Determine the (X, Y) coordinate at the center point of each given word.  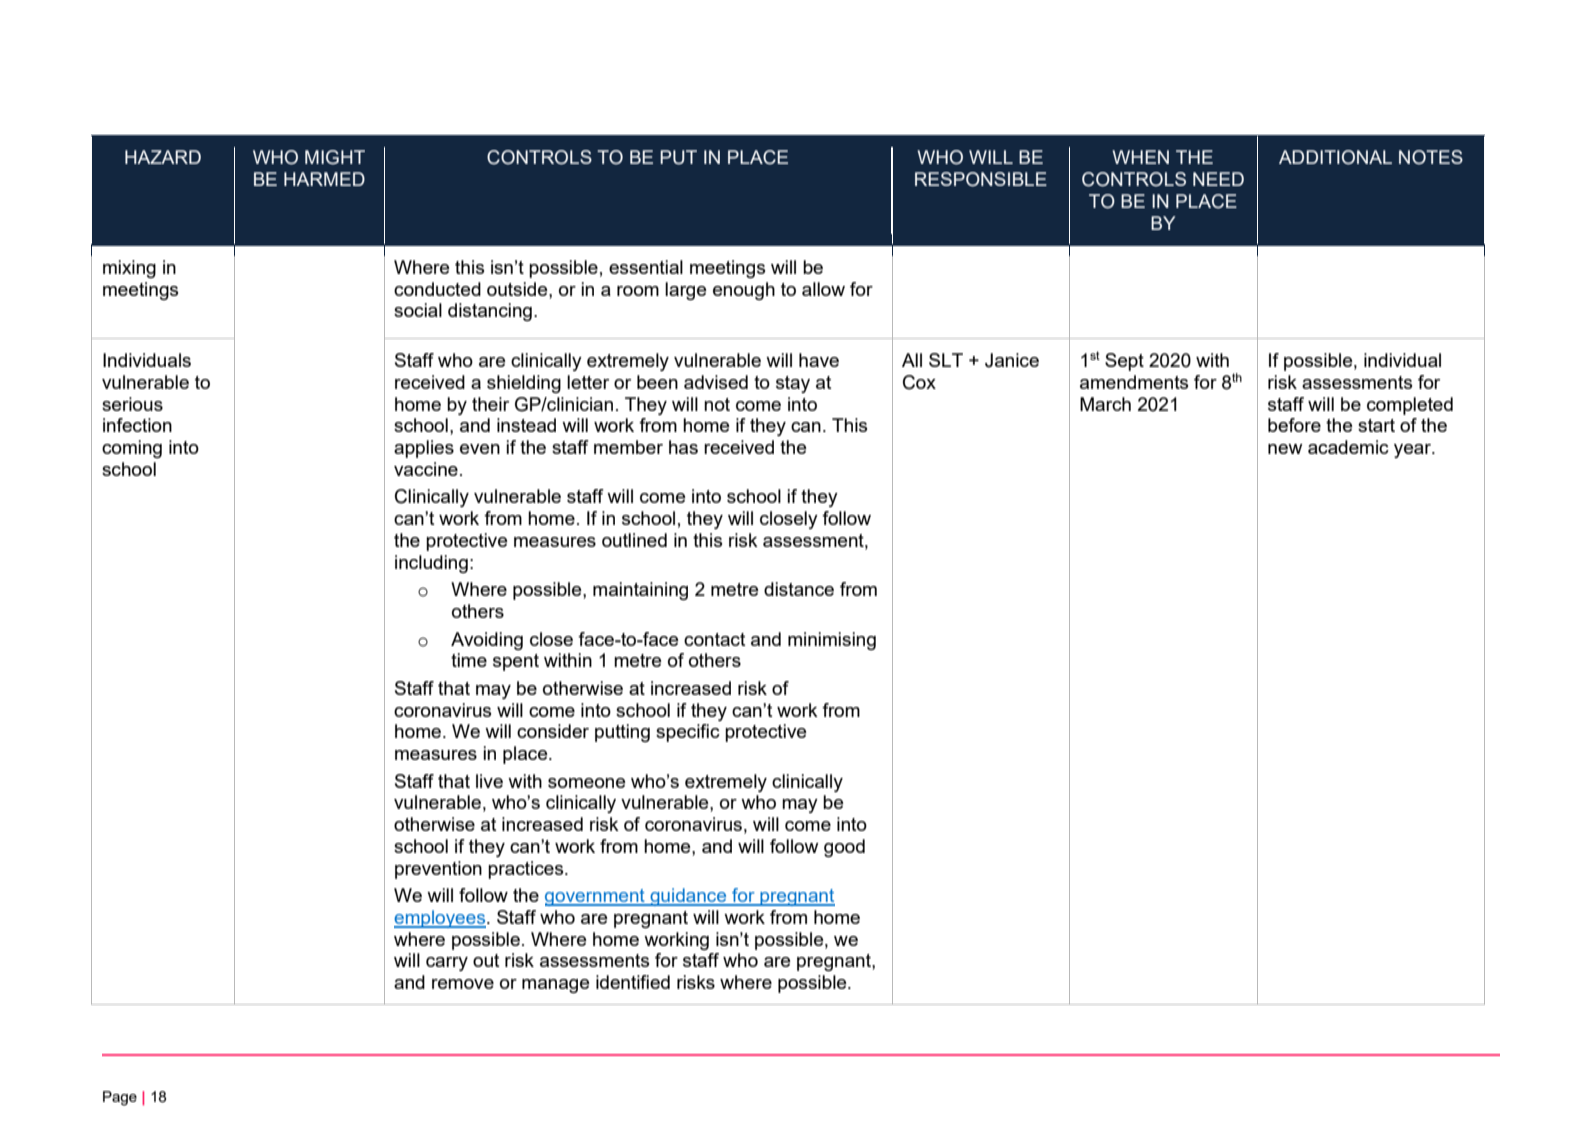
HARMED (324, 179)
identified (633, 982)
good (844, 848)
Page (120, 1098)
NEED (1218, 179)
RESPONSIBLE (981, 179)
